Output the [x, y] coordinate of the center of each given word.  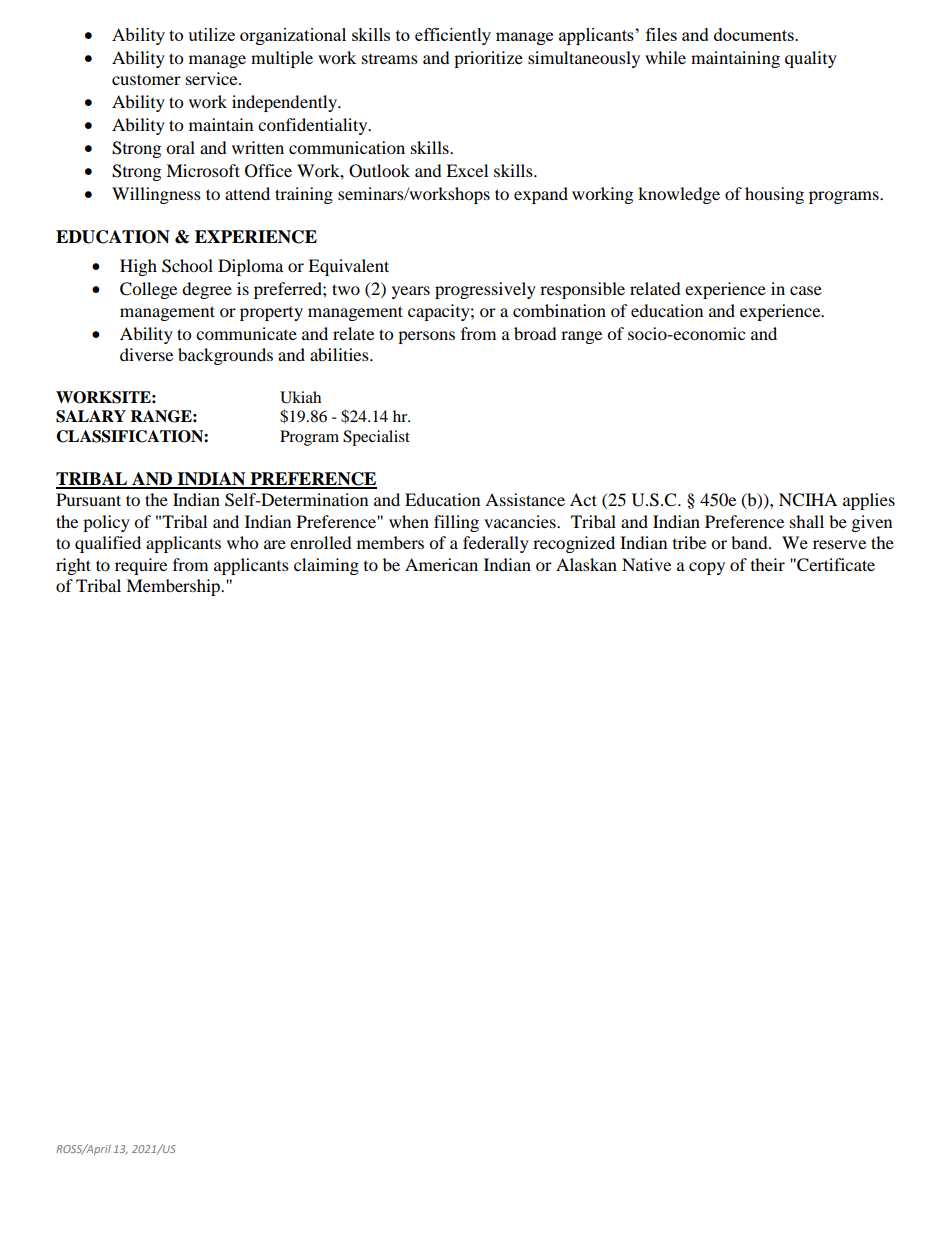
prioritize [488, 59]
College [148, 290]
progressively [485, 290]
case [806, 290]
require [141, 566]
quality [811, 59]
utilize [211, 34]
